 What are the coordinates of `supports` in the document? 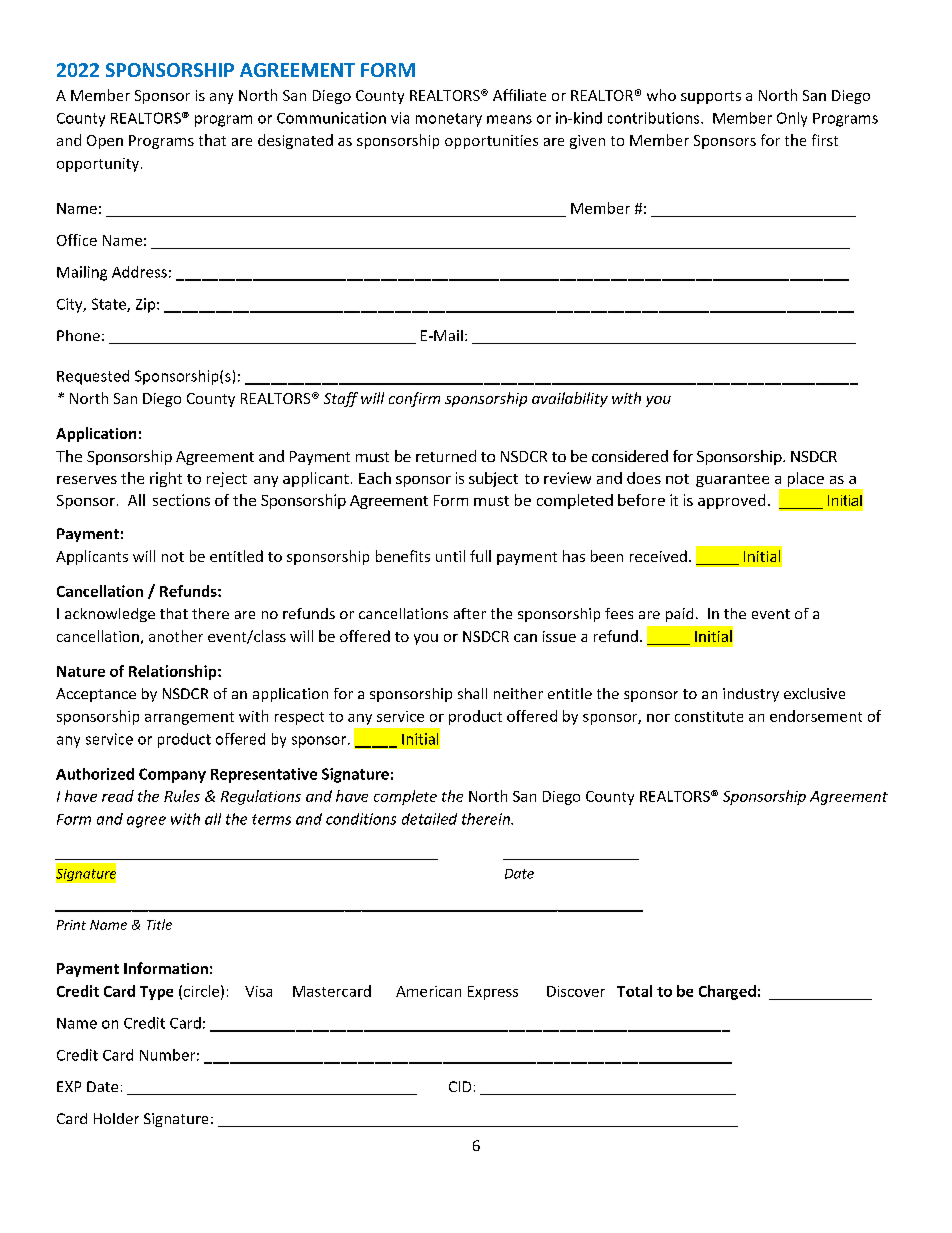 It's located at (711, 97).
